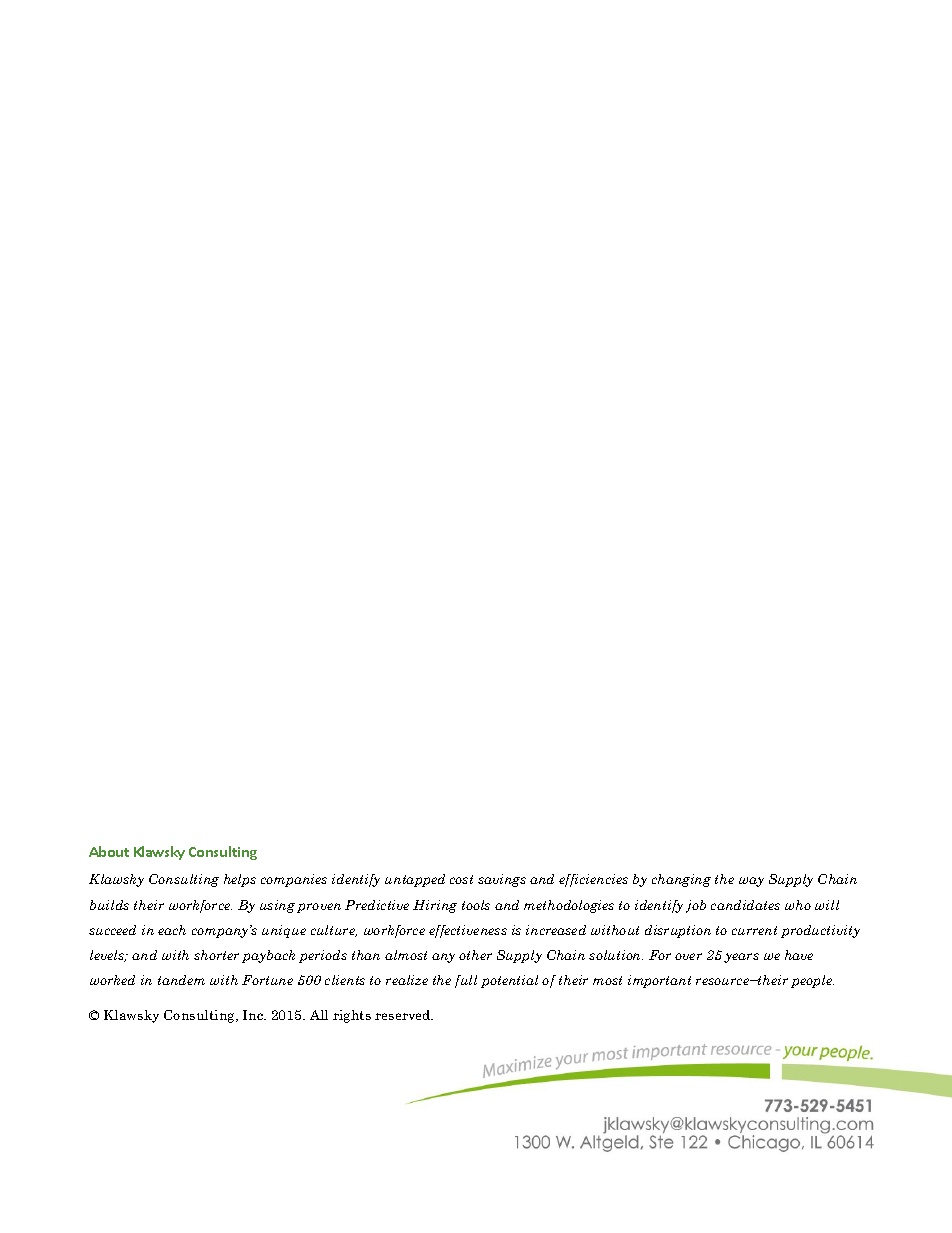 The image size is (952, 1233). What do you see at coordinates (476, 905) in the image?
I see `tools` at bounding box center [476, 905].
